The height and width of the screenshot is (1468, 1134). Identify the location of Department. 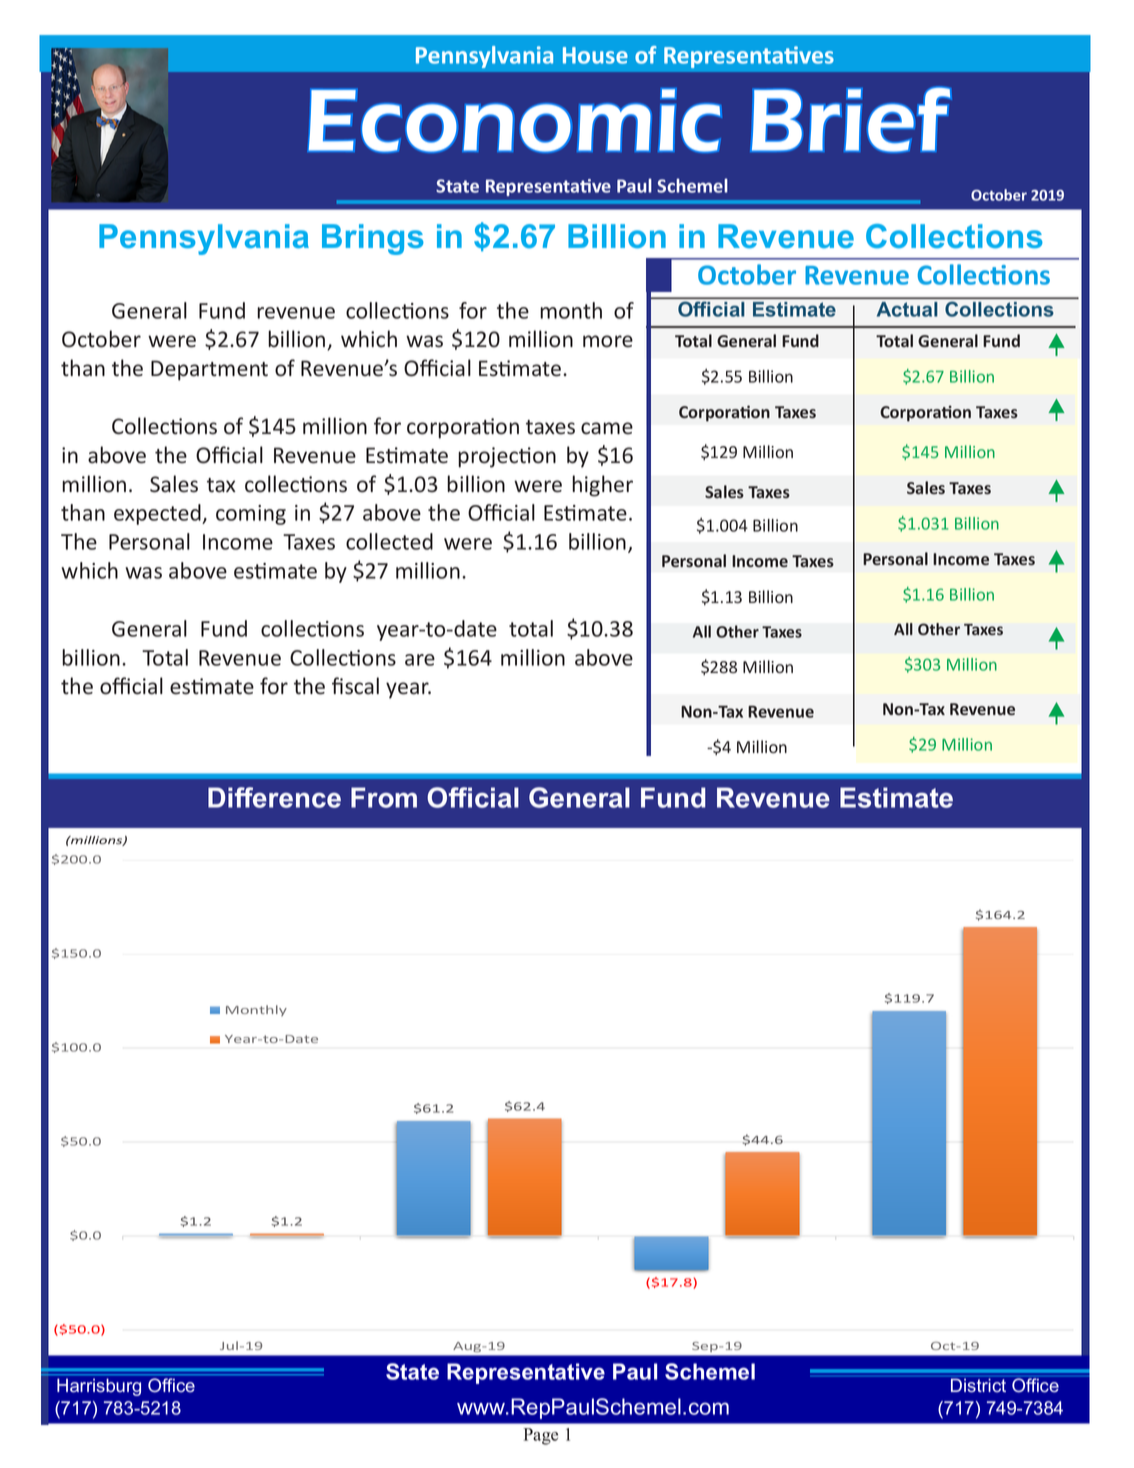
(209, 370).
